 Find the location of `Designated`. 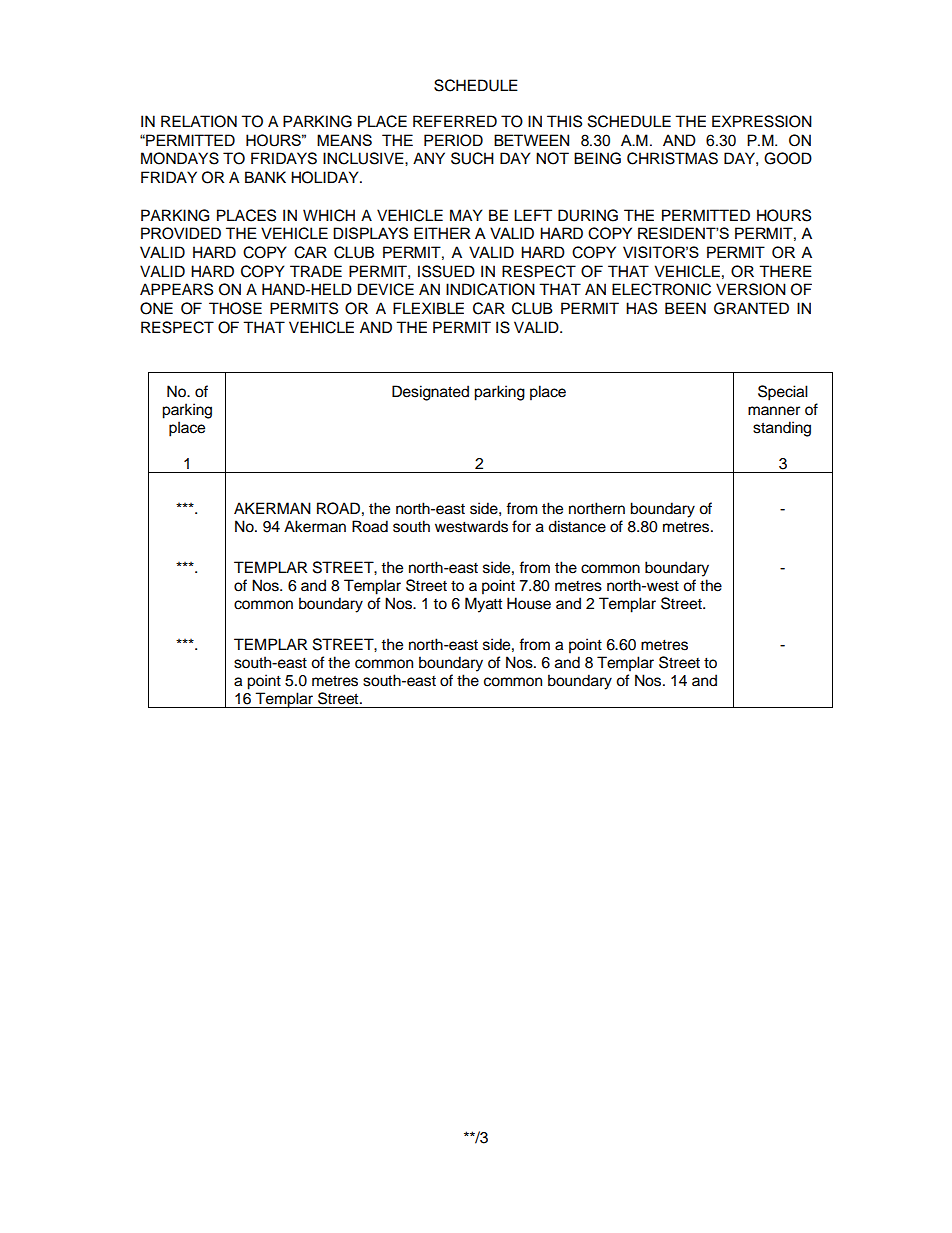

Designated is located at coordinates (430, 393).
